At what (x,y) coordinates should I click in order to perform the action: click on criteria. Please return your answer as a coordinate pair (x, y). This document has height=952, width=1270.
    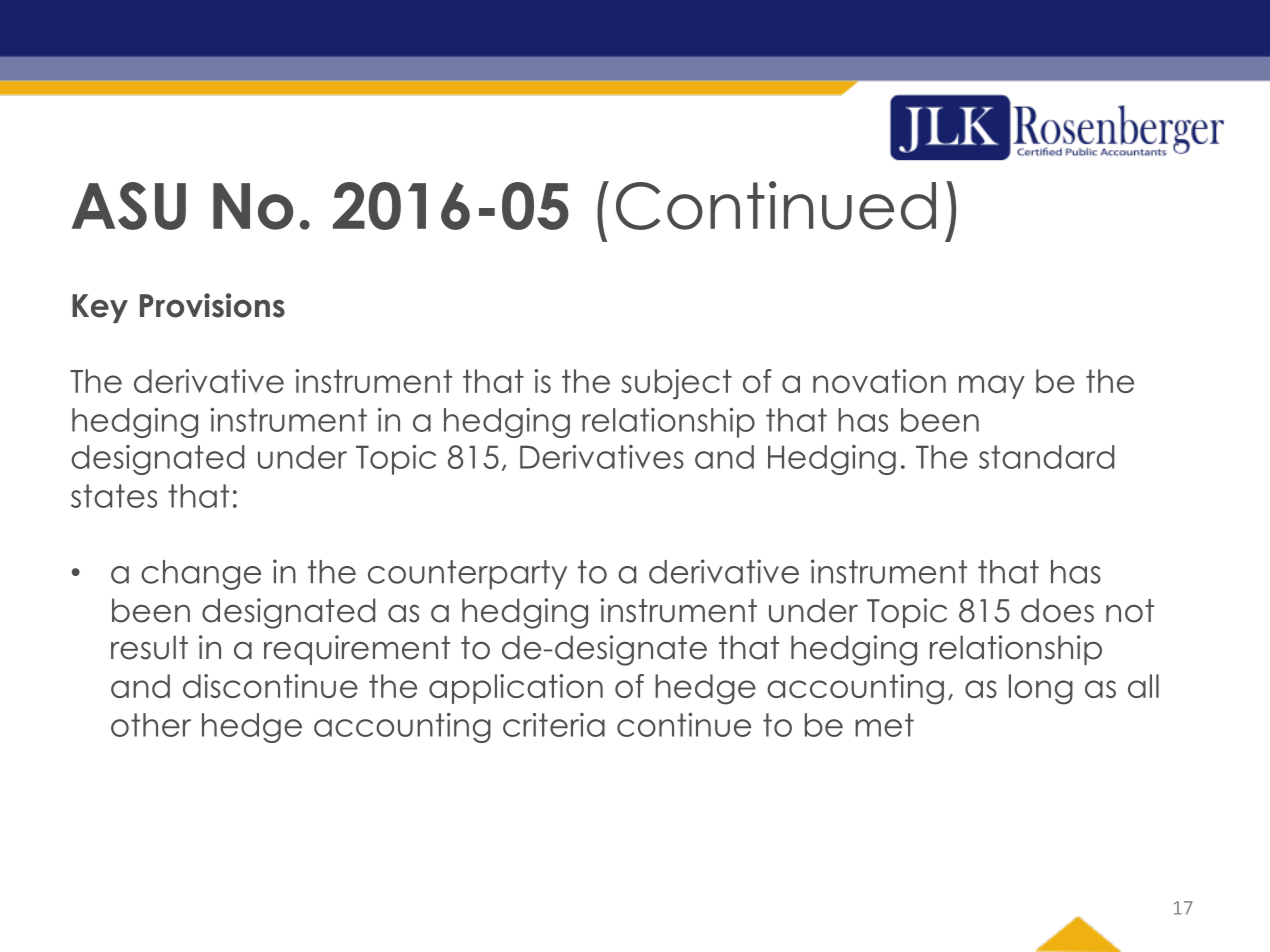
    Looking at the image, I should click on (554, 725).
